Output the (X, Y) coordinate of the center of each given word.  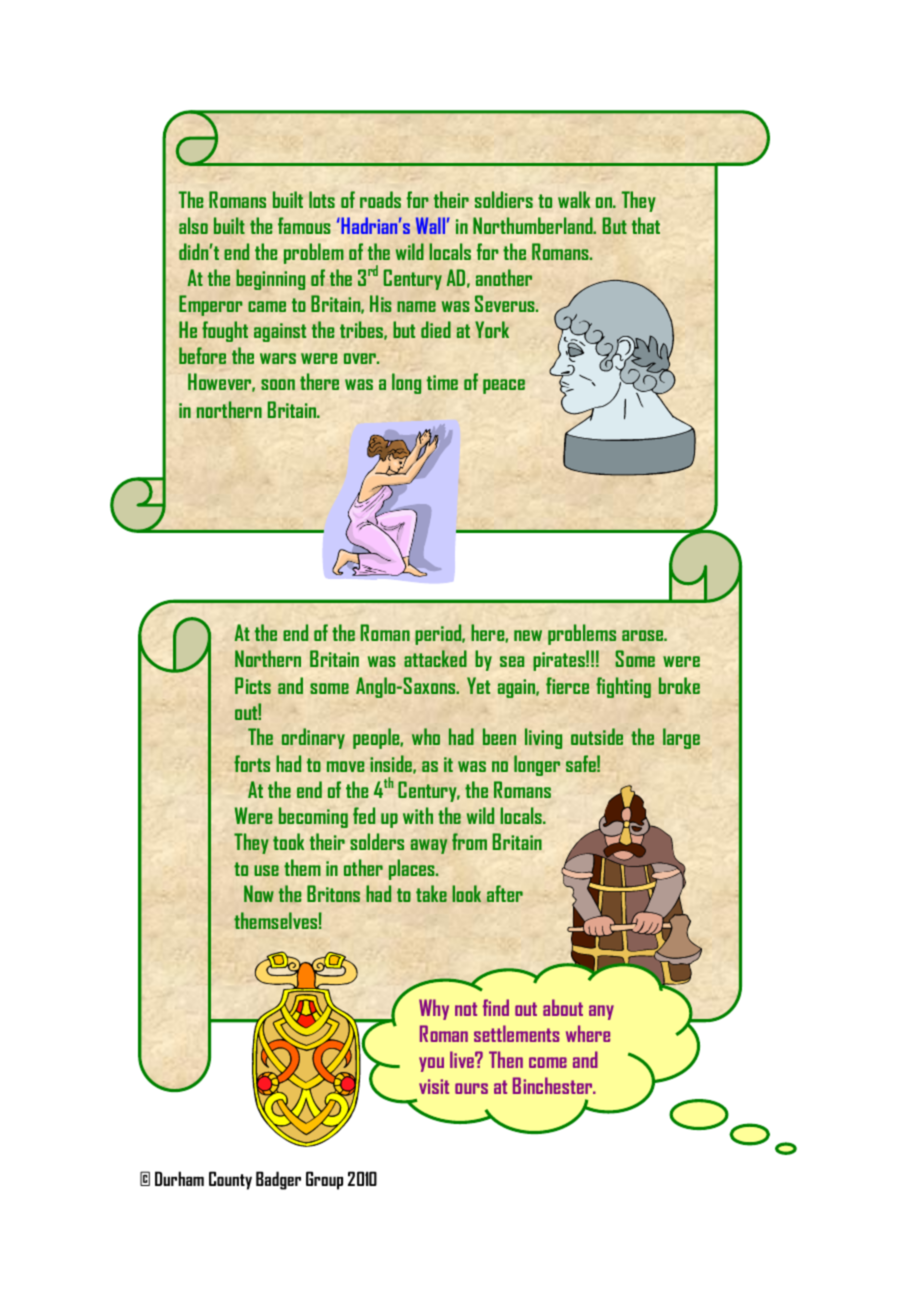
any (601, 1012)
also (193, 225)
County (230, 1180)
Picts (253, 685)
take (431, 893)
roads (380, 199)
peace (504, 386)
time (442, 382)
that (646, 225)
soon (278, 384)
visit (434, 1086)
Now (259, 893)
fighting (623, 687)
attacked (435, 658)
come (548, 1062)
